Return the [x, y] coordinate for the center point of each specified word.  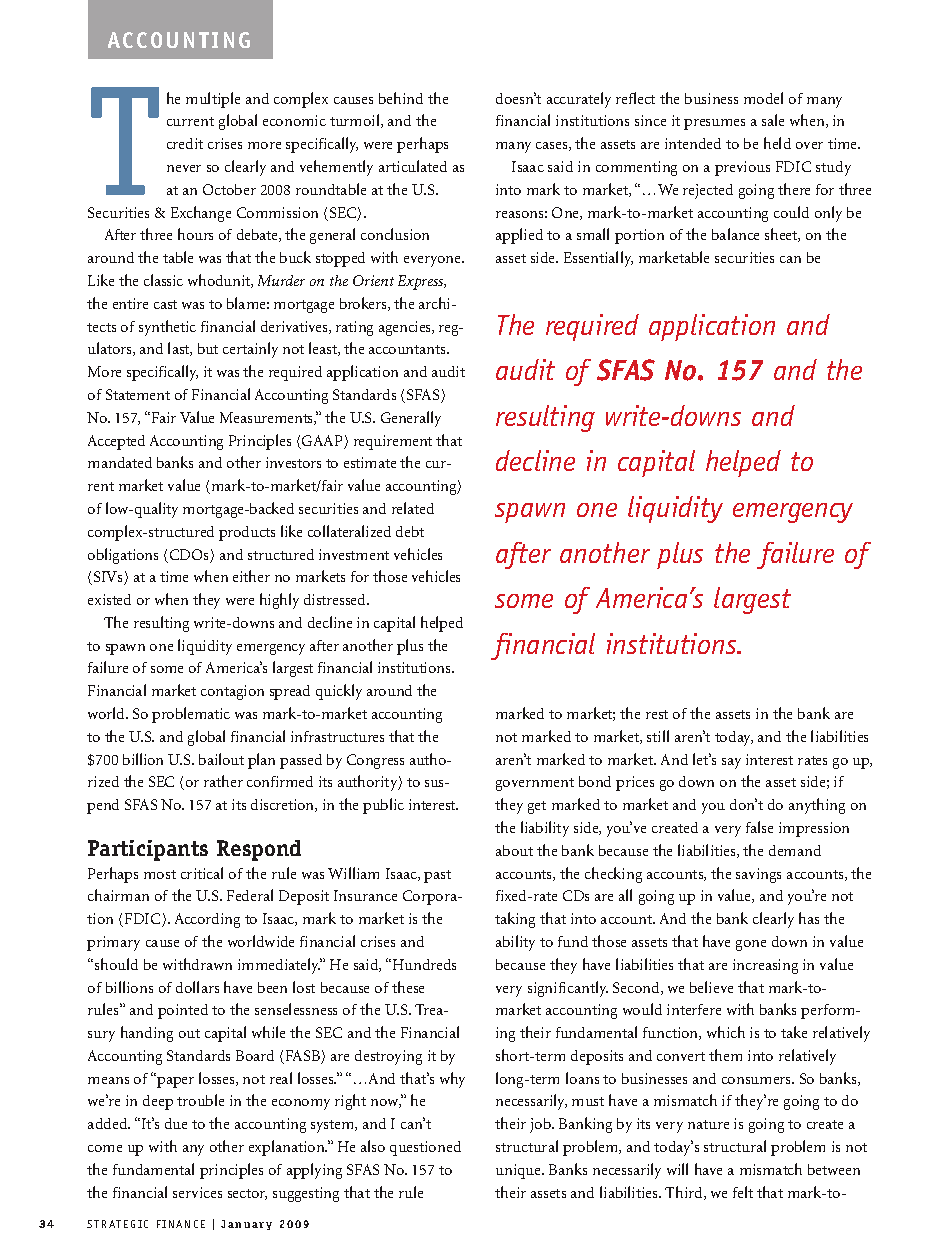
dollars [197, 987]
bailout [221, 759]
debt [410, 531]
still [658, 736]
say [731, 763]
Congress [375, 761]
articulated [413, 166]
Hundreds [424, 964]
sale [773, 120]
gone [751, 945]
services [197, 1192]
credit [185, 143]
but [208, 348]
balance [735, 234]
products [247, 533]
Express [422, 282]
